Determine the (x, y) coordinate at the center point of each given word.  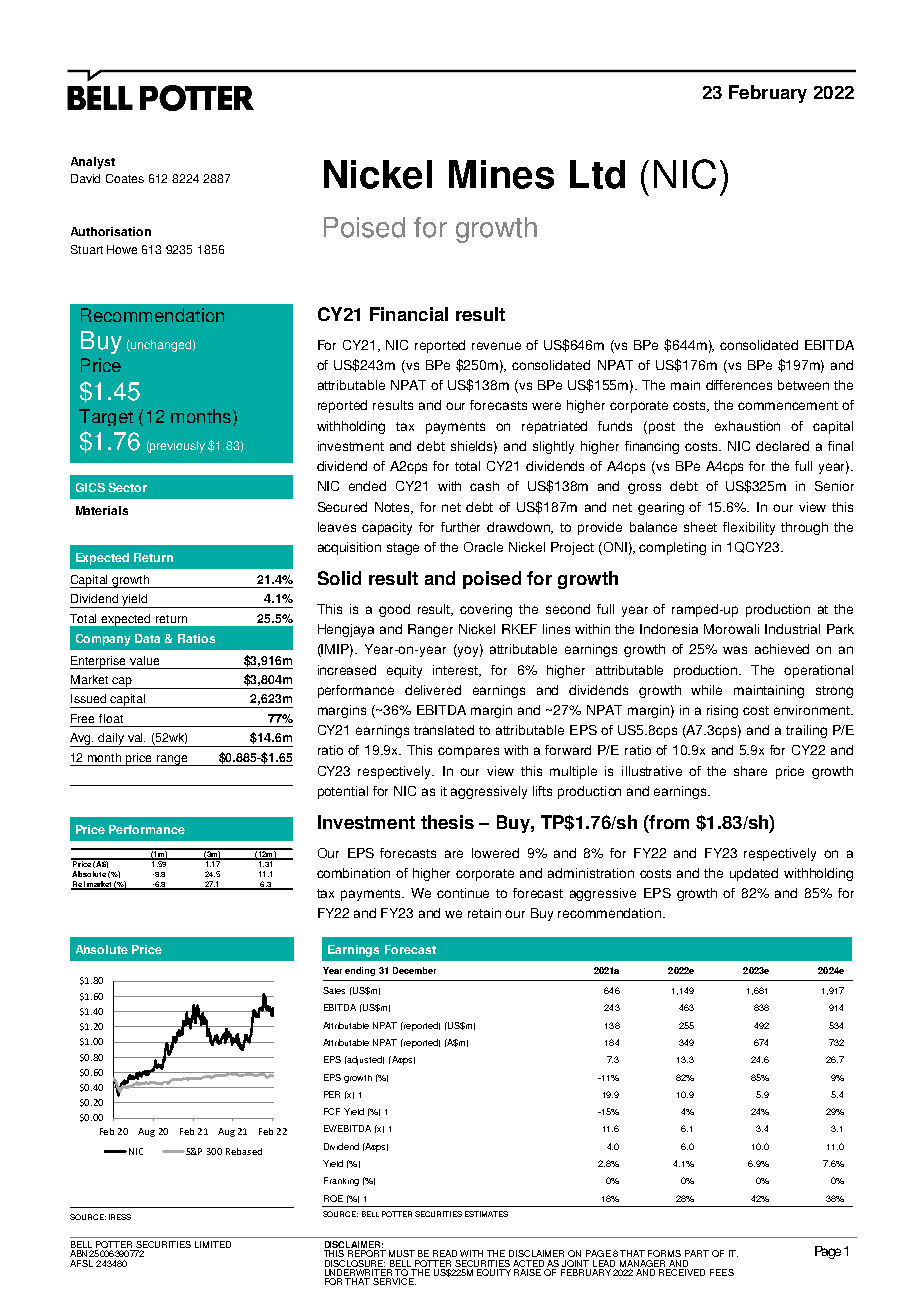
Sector (127, 487)
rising (722, 711)
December (414, 970)
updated (754, 874)
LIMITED (213, 1244)
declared (782, 446)
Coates (125, 178)
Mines (501, 174)
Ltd (597, 174)
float (111, 718)
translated (444, 730)
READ (445, 1253)
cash (484, 486)
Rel (78, 885)
